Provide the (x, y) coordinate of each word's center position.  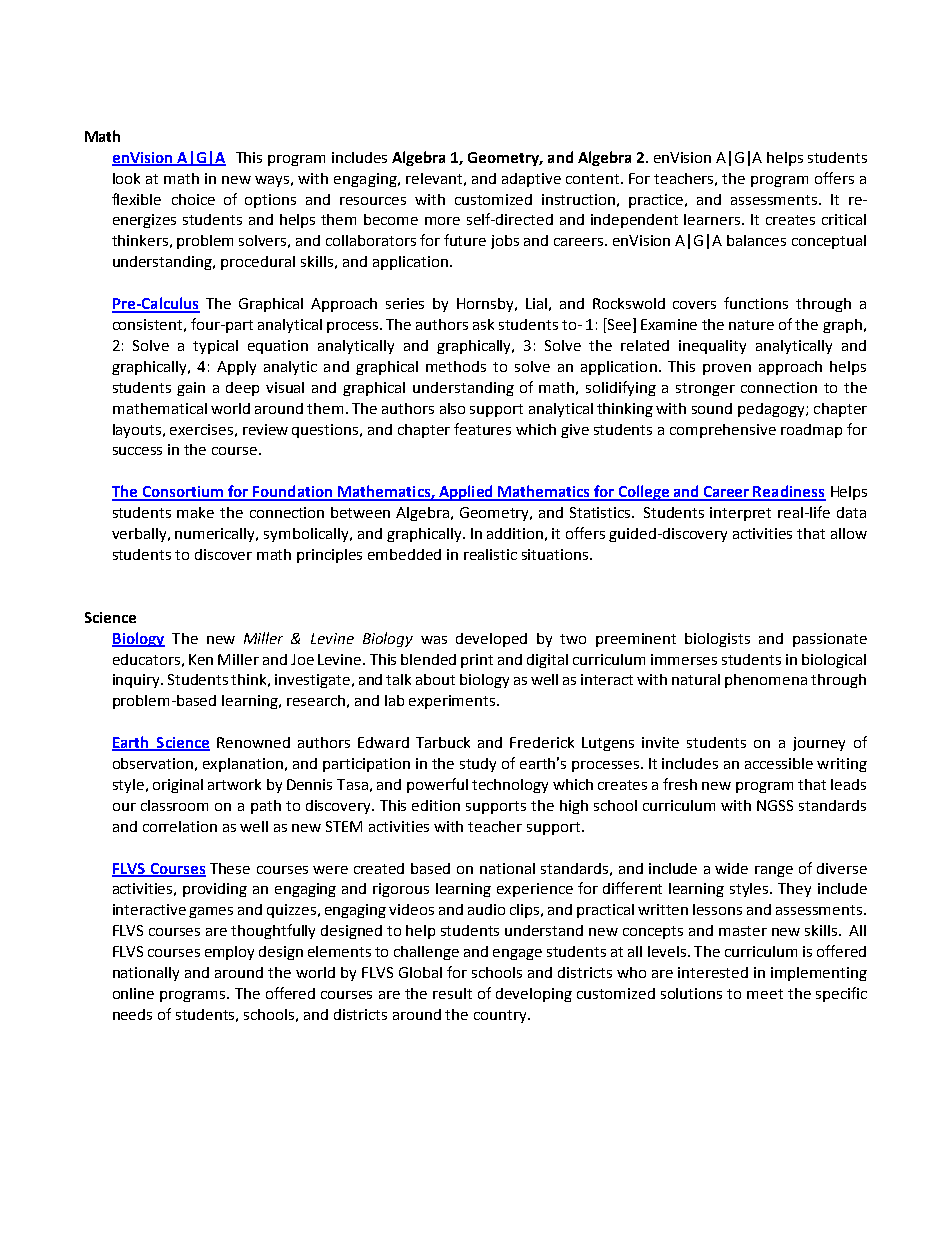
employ (229, 953)
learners (713, 219)
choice (193, 199)
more (442, 221)
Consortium (183, 493)
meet (765, 994)
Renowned (253, 742)
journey (819, 744)
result (452, 993)
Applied (465, 493)
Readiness (789, 492)
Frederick (542, 742)
